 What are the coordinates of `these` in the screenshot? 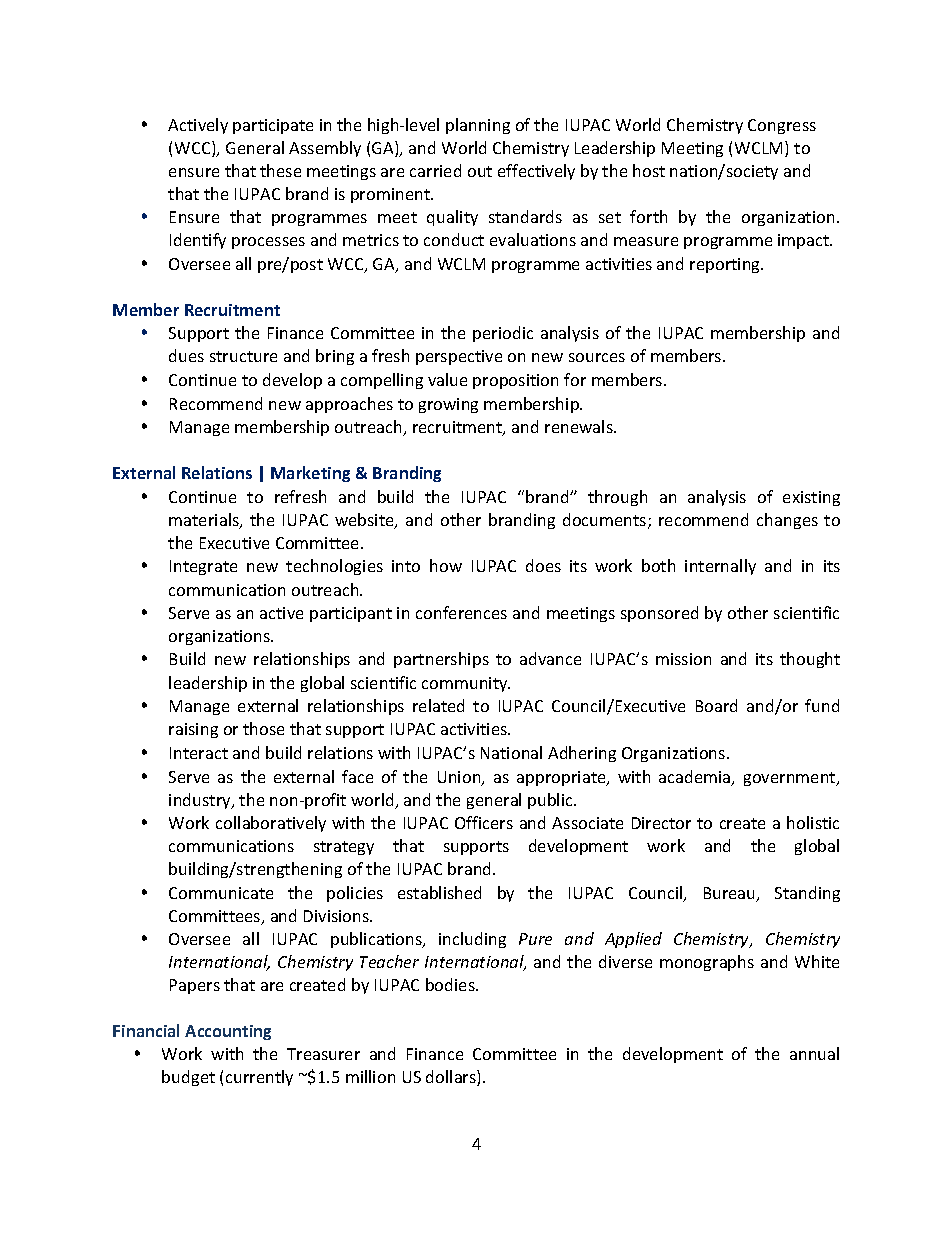 It's located at (280, 170).
